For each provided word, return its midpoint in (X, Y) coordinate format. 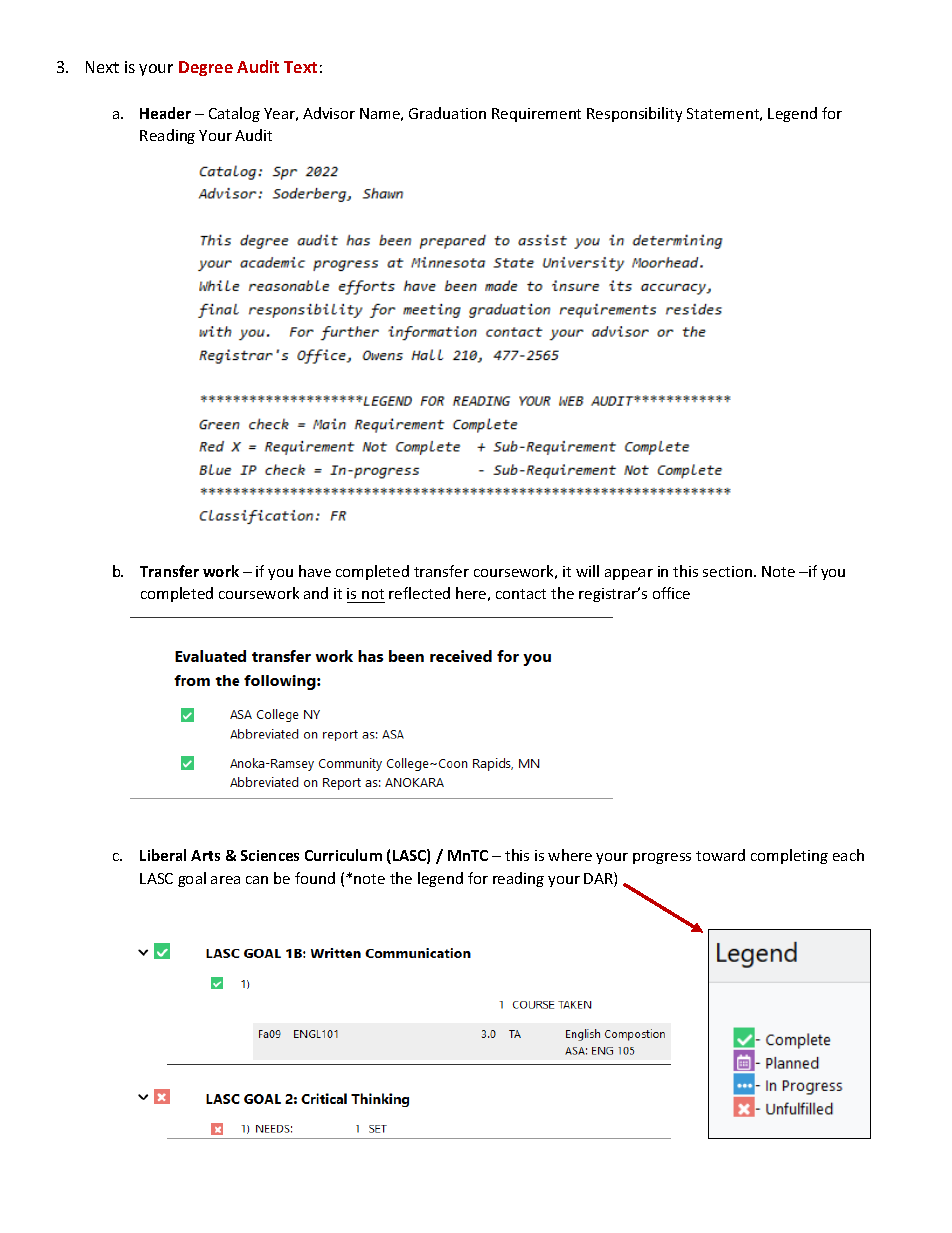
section (727, 571)
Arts (205, 855)
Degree (206, 68)
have (315, 571)
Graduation (447, 113)
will (587, 571)
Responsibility (634, 114)
